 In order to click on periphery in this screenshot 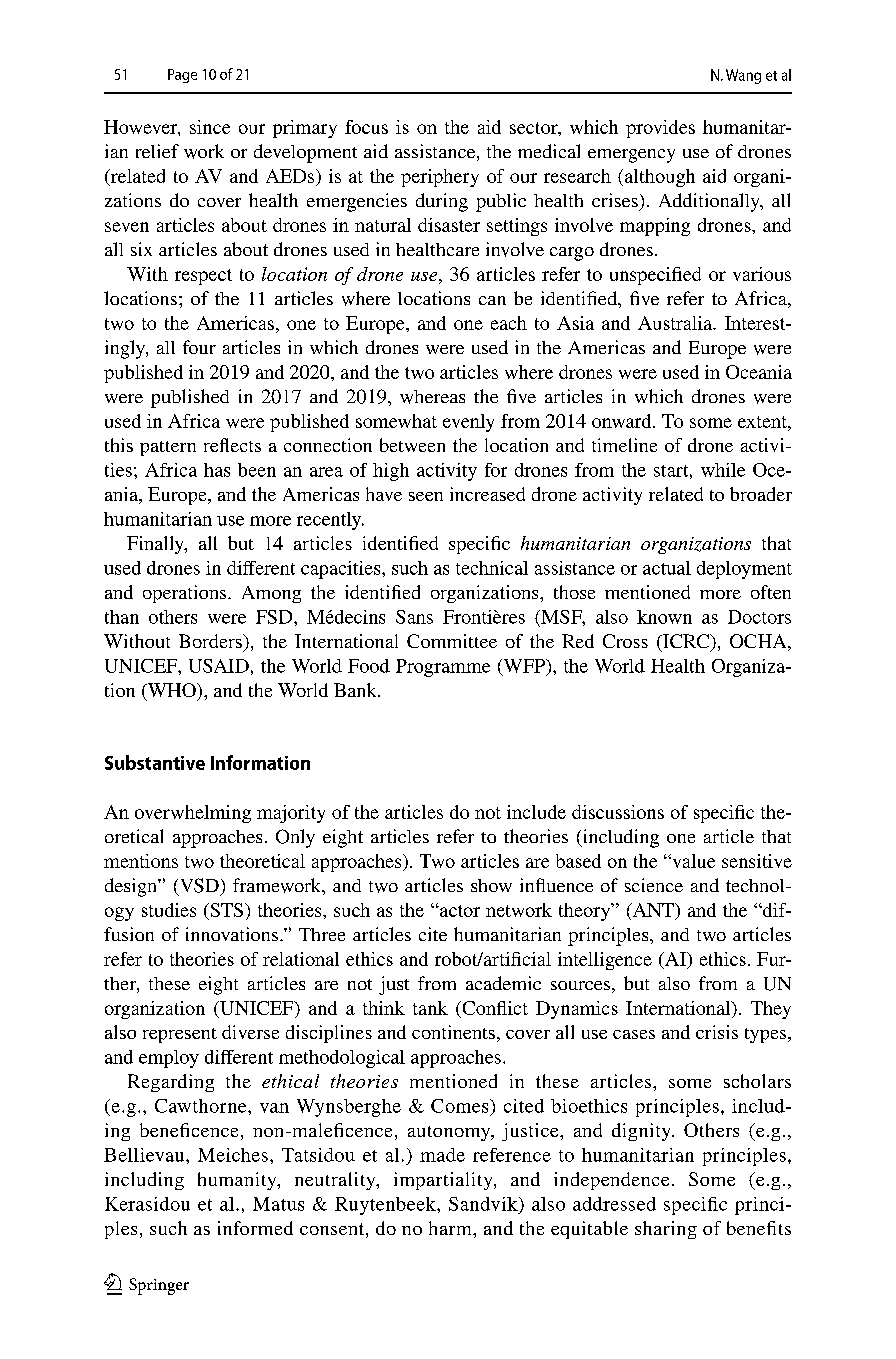, I will do `click(440, 178)`.
